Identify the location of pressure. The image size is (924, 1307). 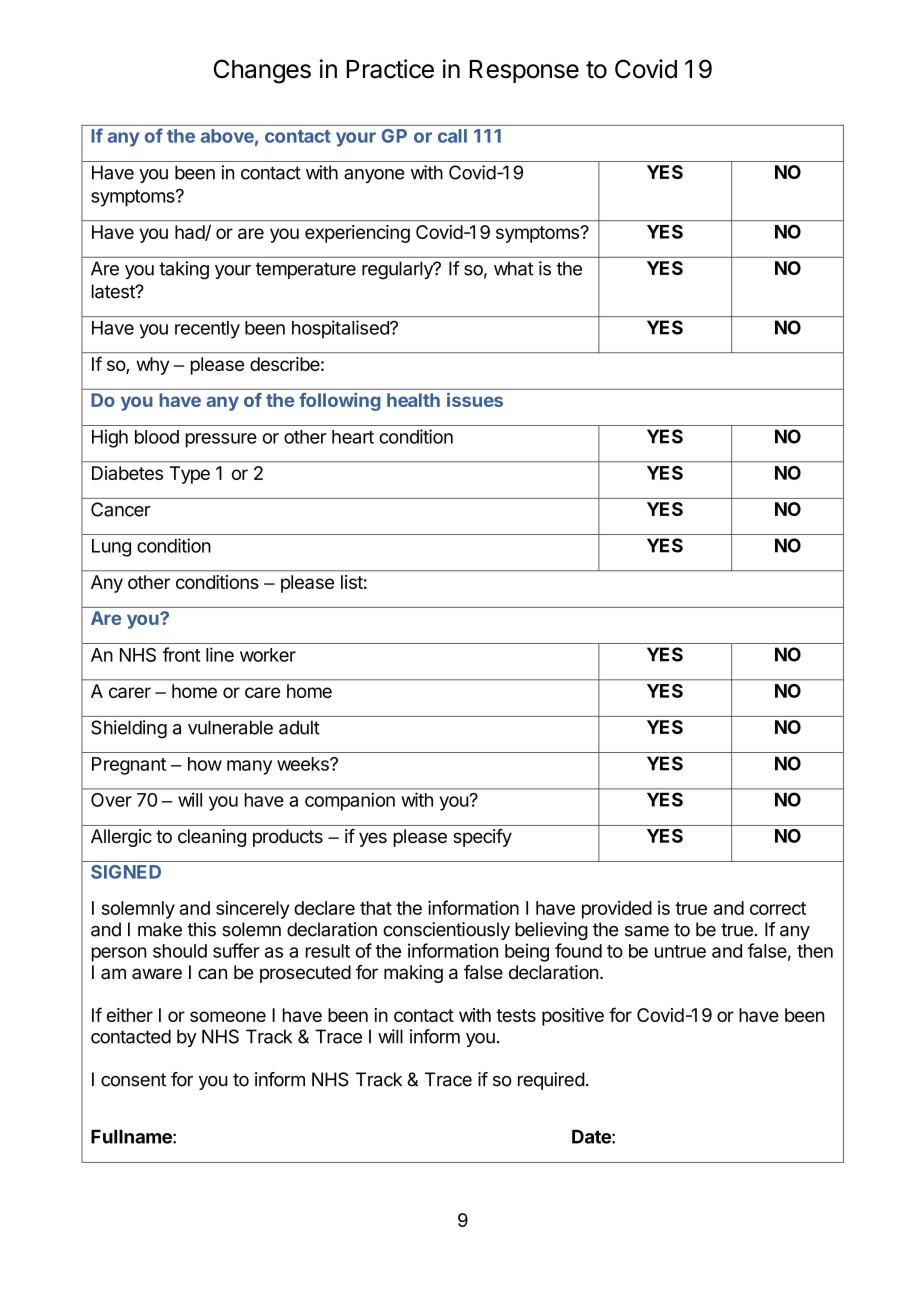
(221, 440).
